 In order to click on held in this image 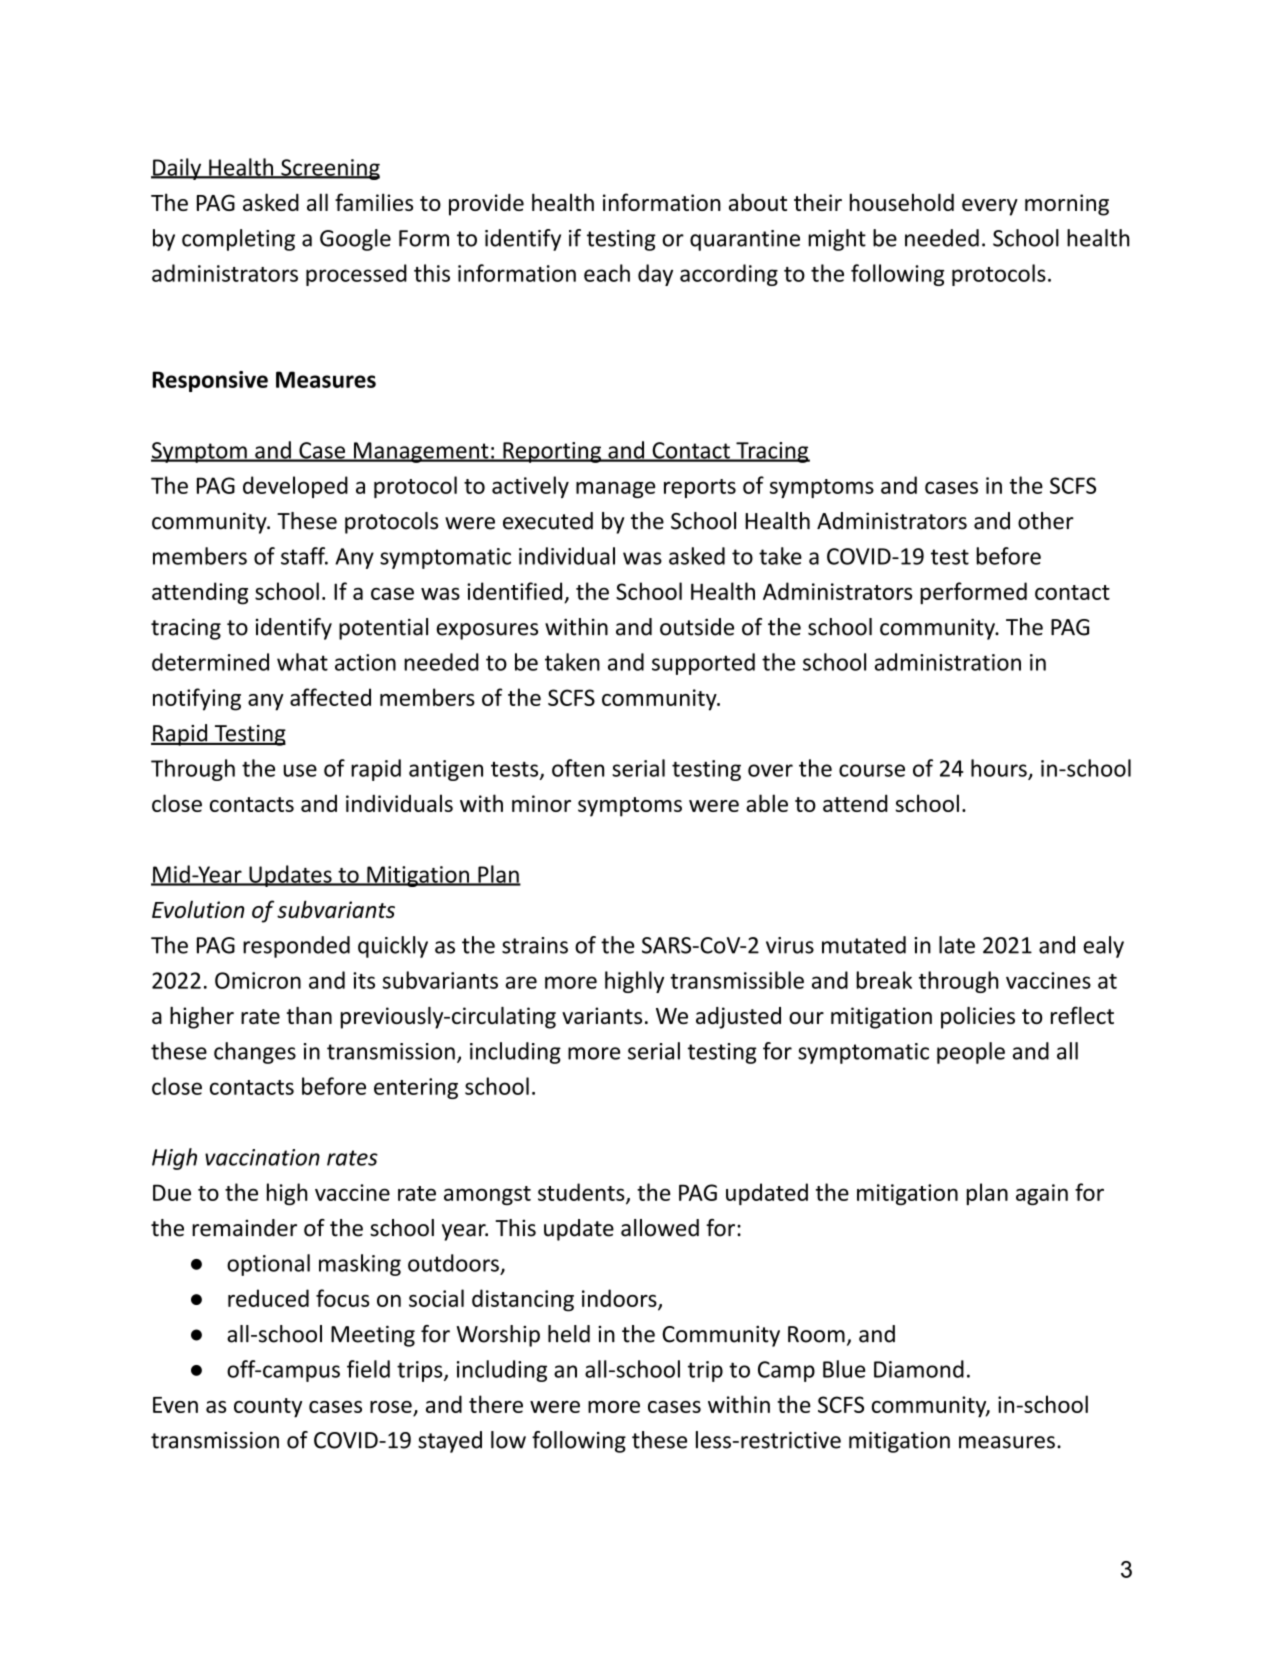, I will do `click(569, 1334)`.
